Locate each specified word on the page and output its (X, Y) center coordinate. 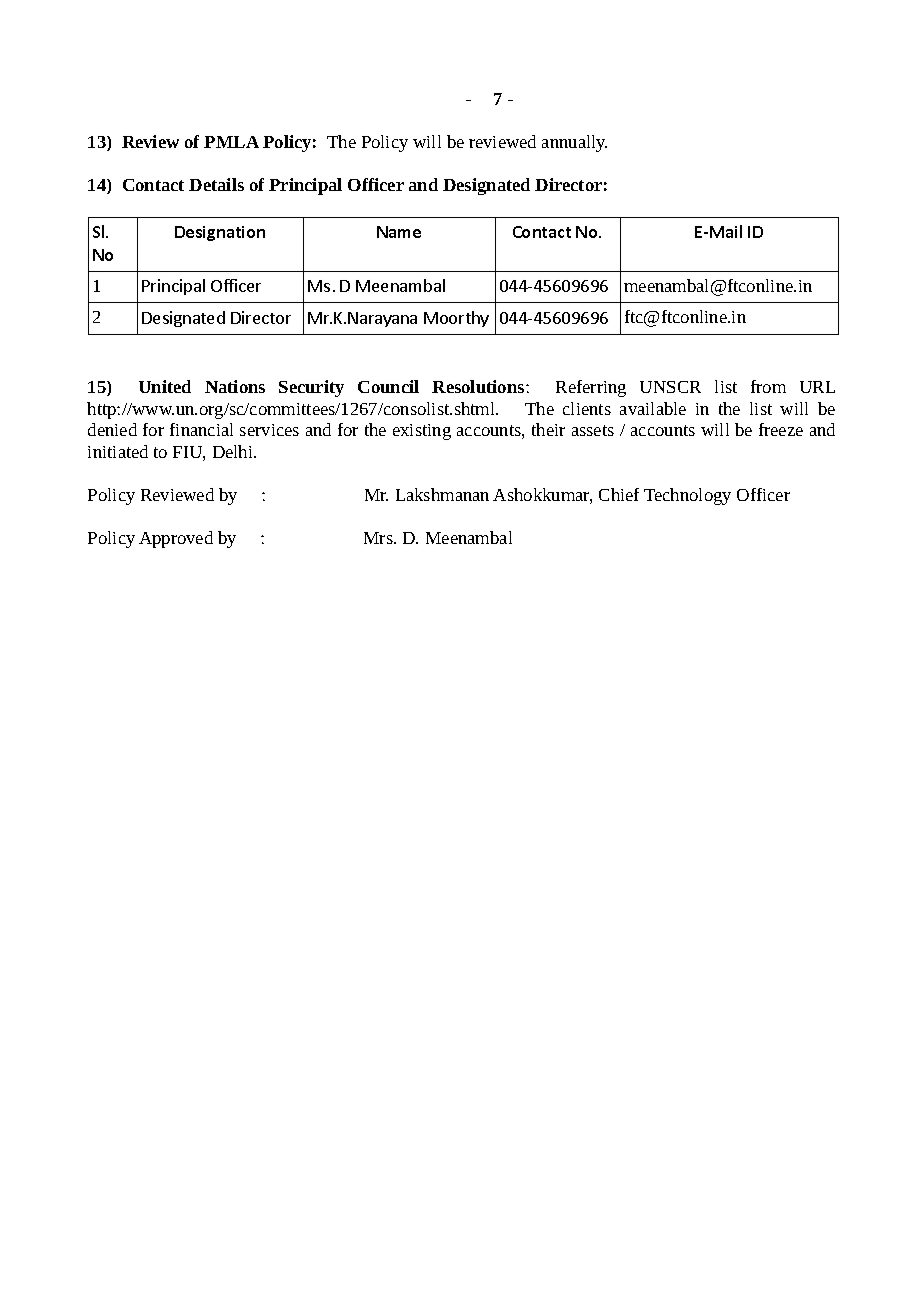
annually (574, 143)
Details (216, 184)
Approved (176, 539)
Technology (687, 496)
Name (399, 232)
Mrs (379, 538)
